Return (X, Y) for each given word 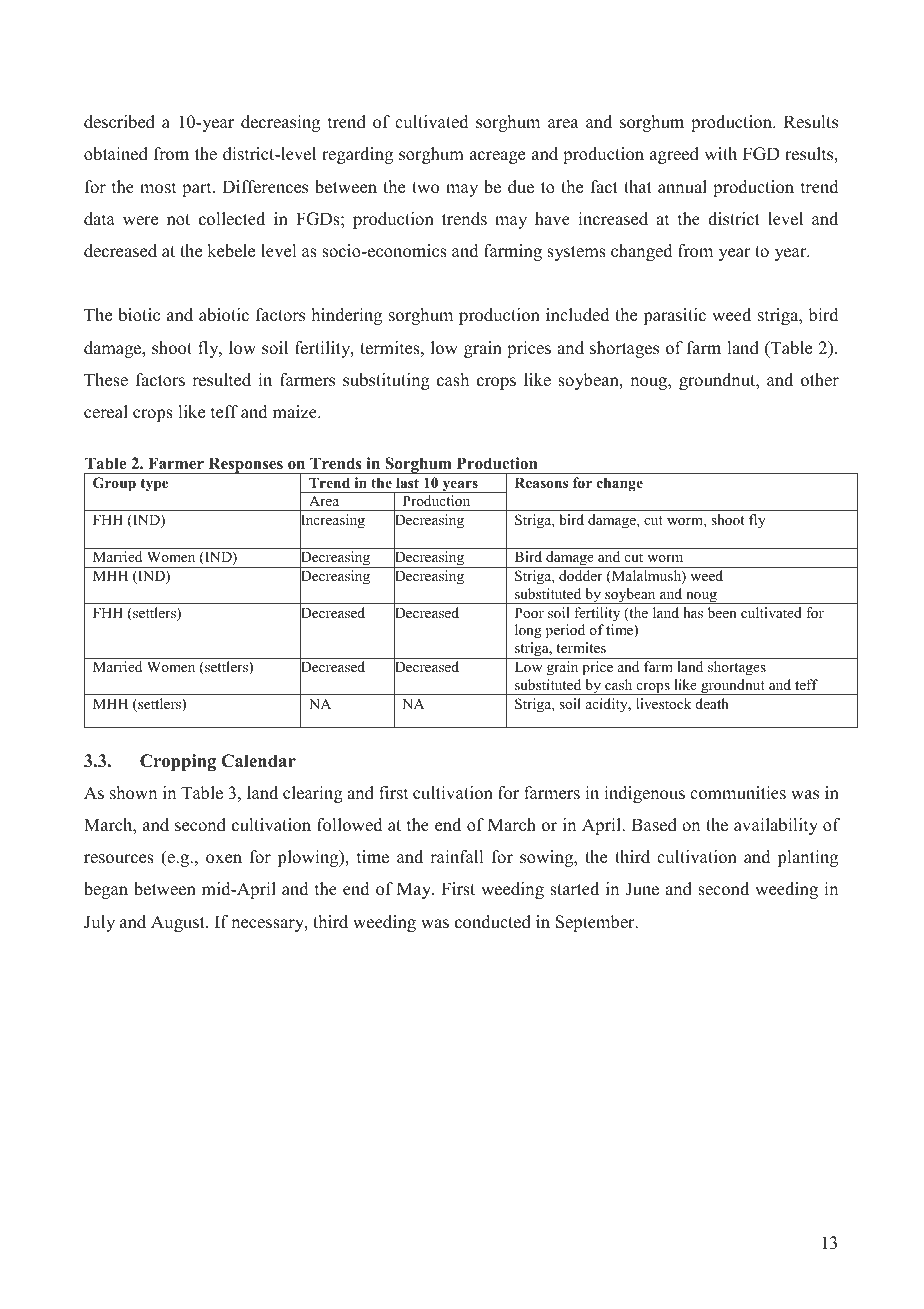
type (154, 485)
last (407, 482)
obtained (116, 154)
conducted (493, 922)
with (720, 153)
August (179, 923)
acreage (497, 157)
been (722, 612)
